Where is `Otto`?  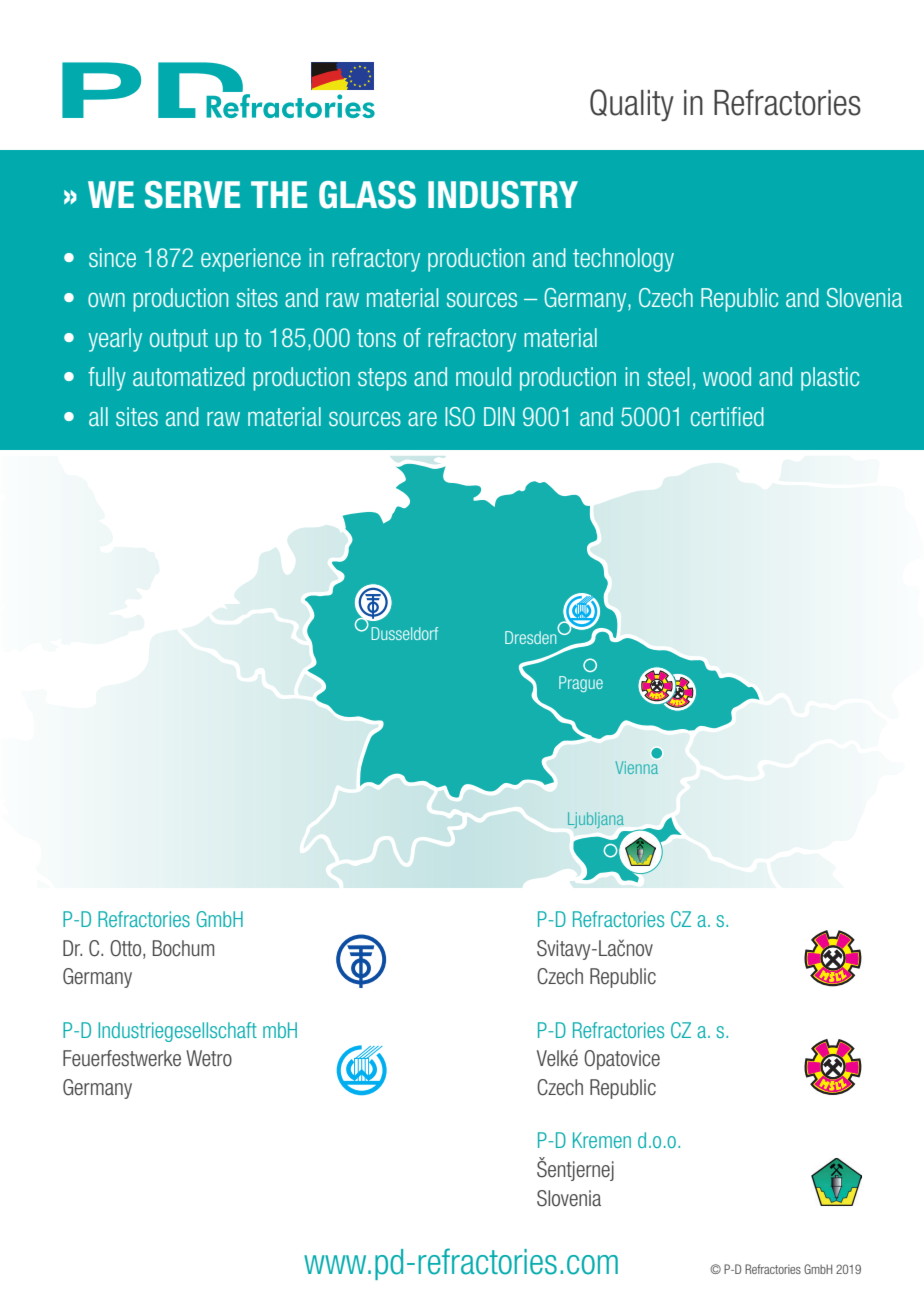 Otto is located at coordinates (127, 949).
